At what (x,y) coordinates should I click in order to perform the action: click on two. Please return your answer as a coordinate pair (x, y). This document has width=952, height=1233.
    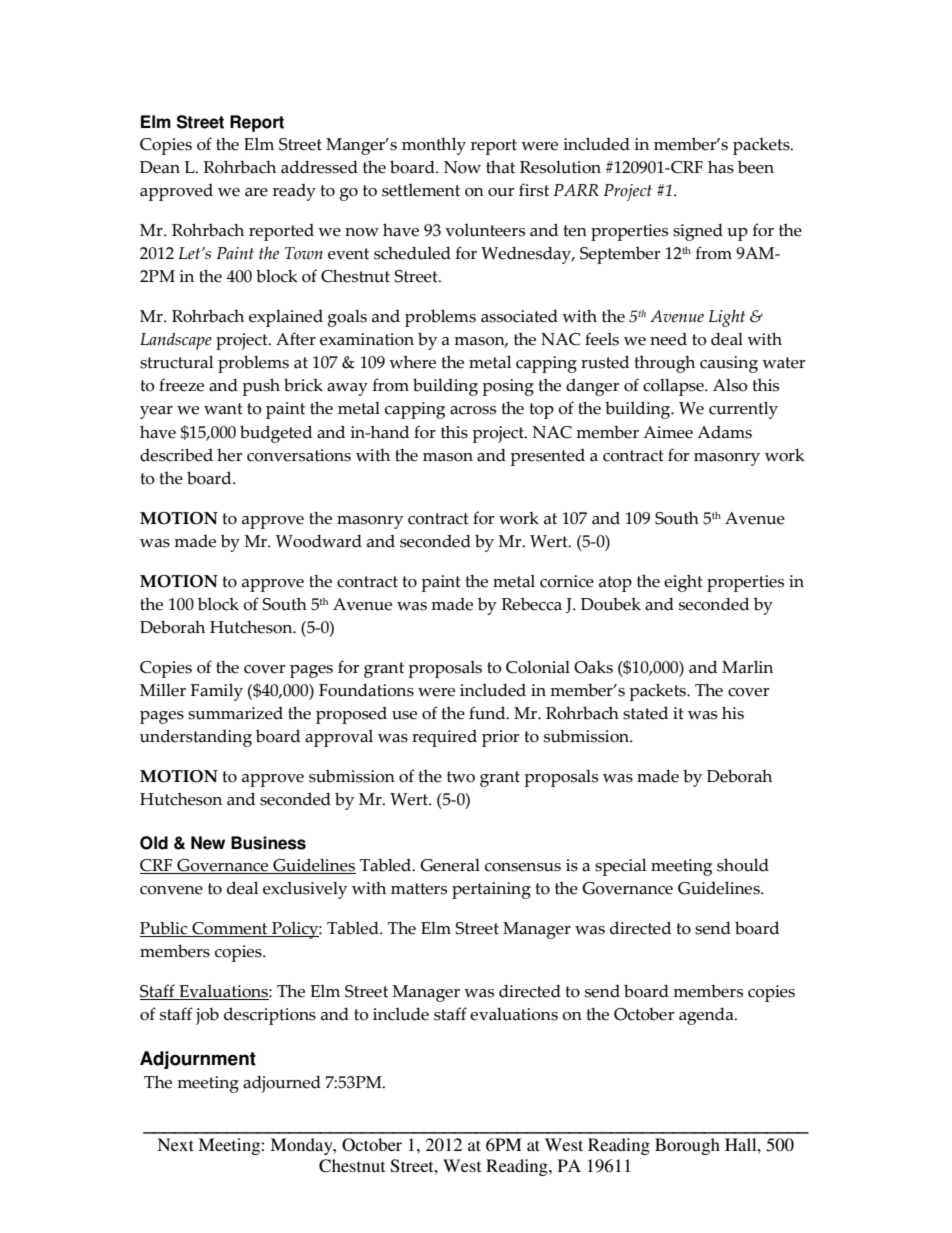
    Looking at the image, I should click on (461, 777).
